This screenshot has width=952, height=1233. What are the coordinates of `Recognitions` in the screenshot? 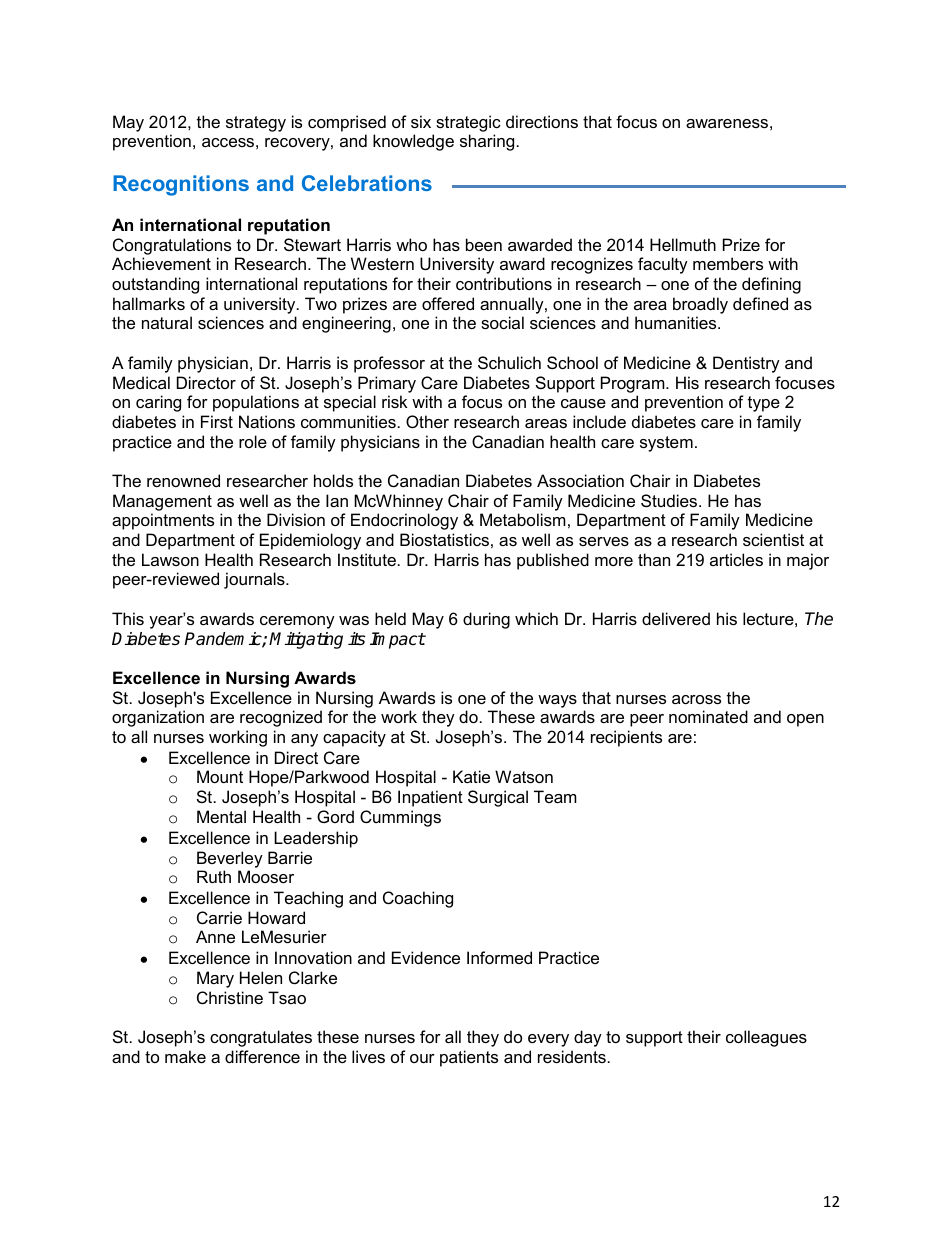 It's located at (181, 185).
